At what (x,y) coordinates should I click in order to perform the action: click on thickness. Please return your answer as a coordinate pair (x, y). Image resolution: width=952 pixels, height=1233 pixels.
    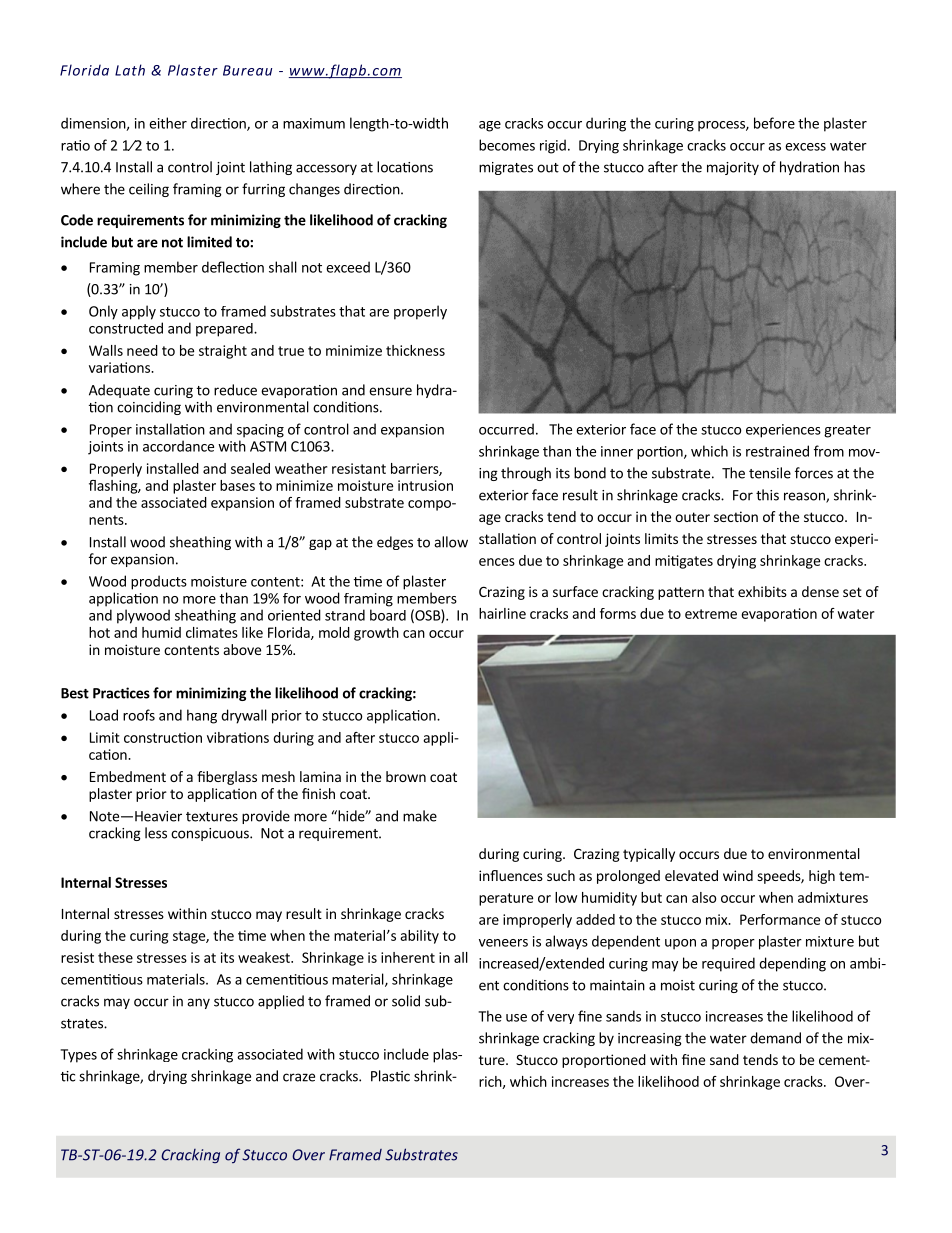
    Looking at the image, I should click on (415, 350).
